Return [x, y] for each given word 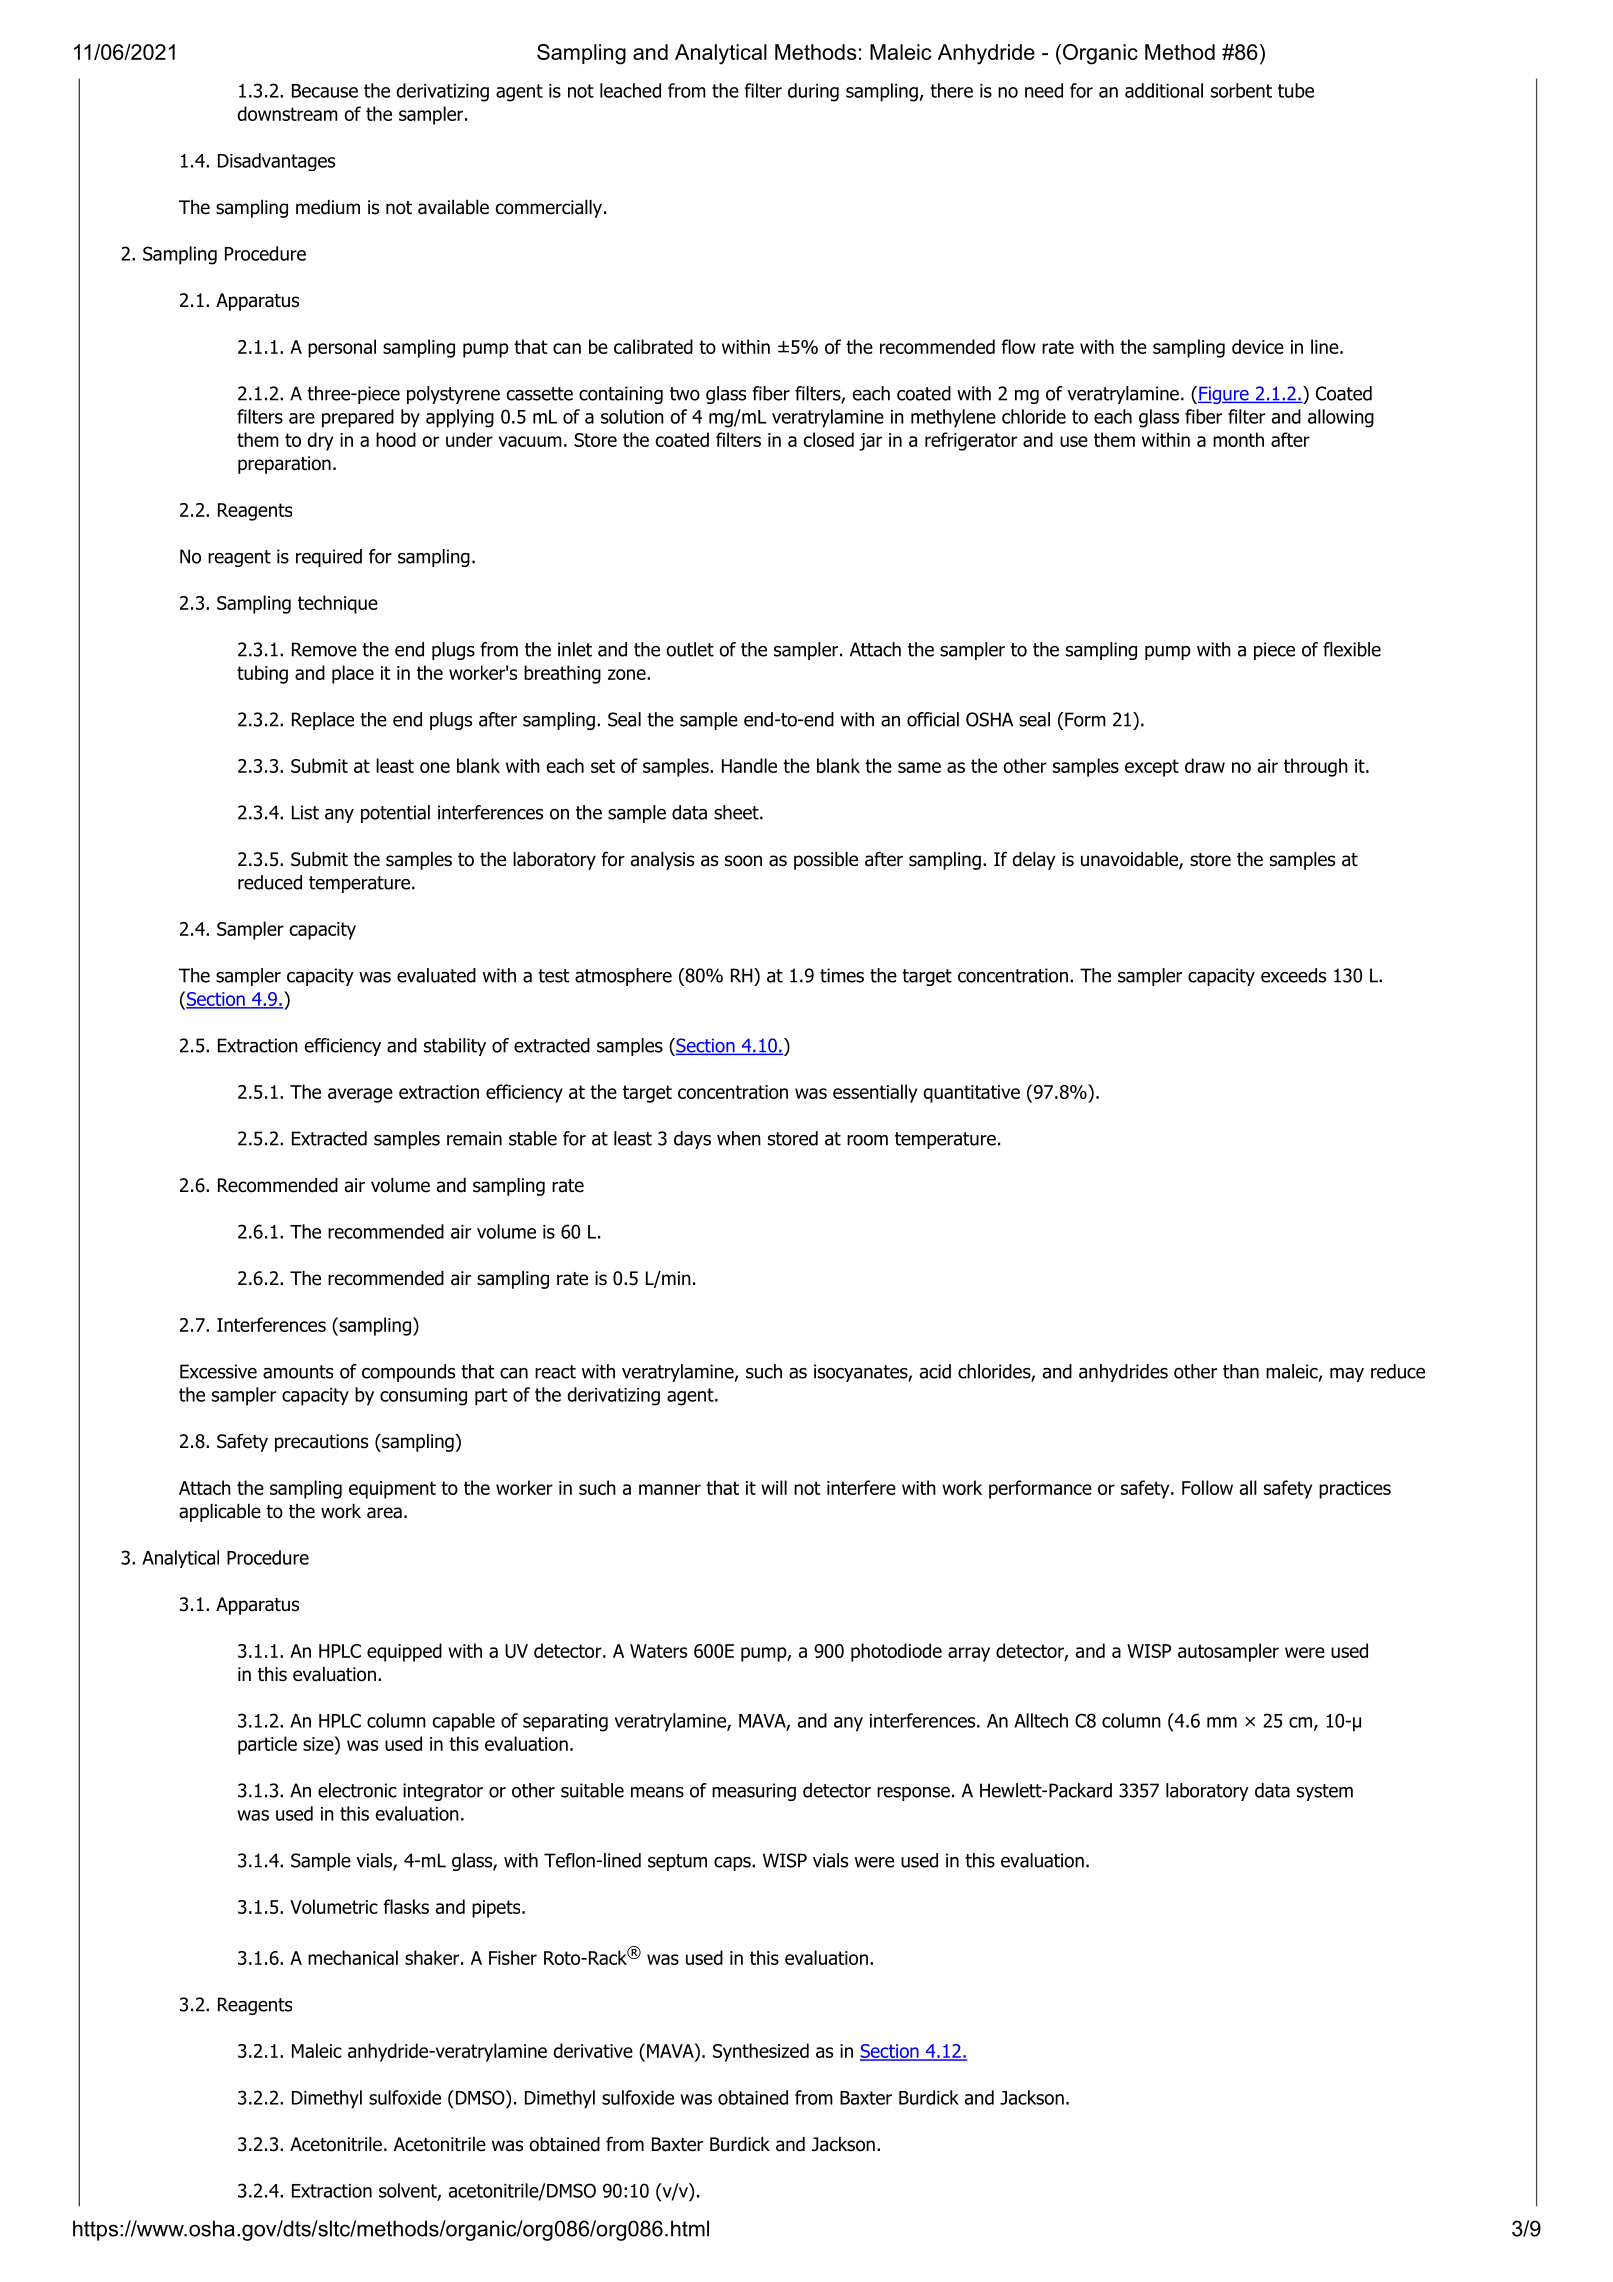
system [1325, 1792]
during [813, 92]
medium [328, 207]
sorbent [1241, 90]
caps [733, 1864]
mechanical [353, 1957]
